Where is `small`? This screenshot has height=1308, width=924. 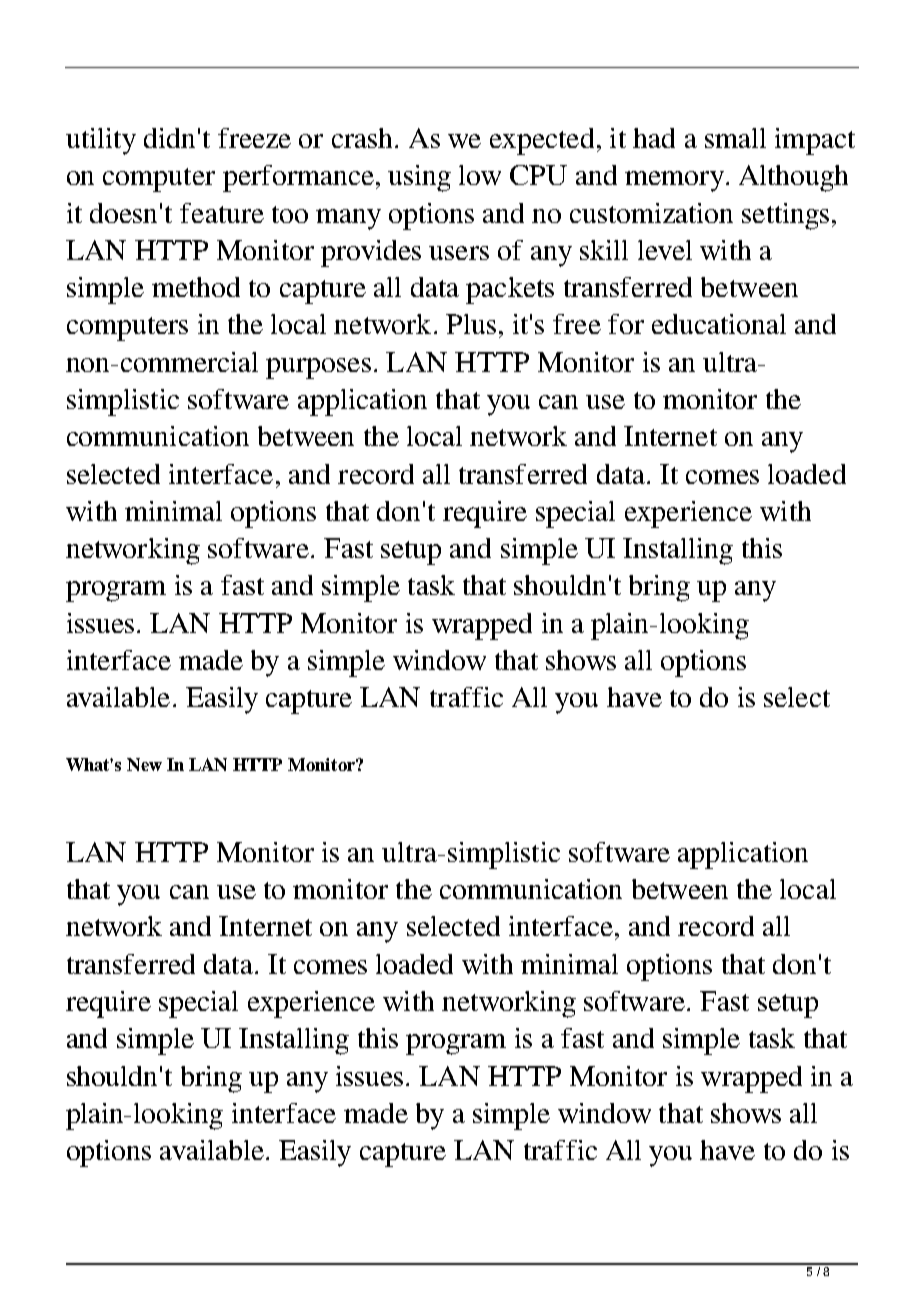 small is located at coordinates (735, 138).
